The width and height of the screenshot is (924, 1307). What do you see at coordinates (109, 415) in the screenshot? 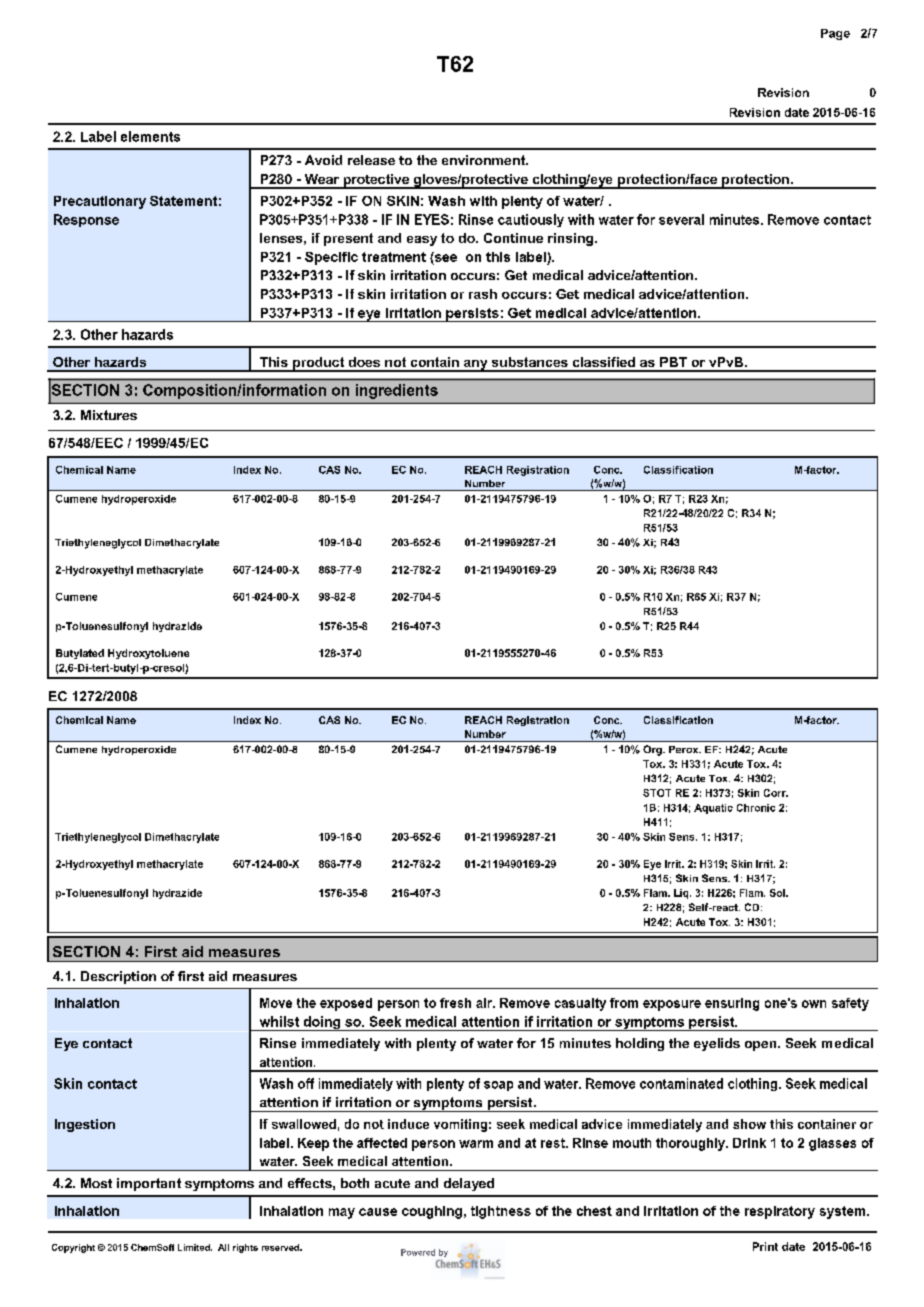
I see `Mixtures` at bounding box center [109, 415].
